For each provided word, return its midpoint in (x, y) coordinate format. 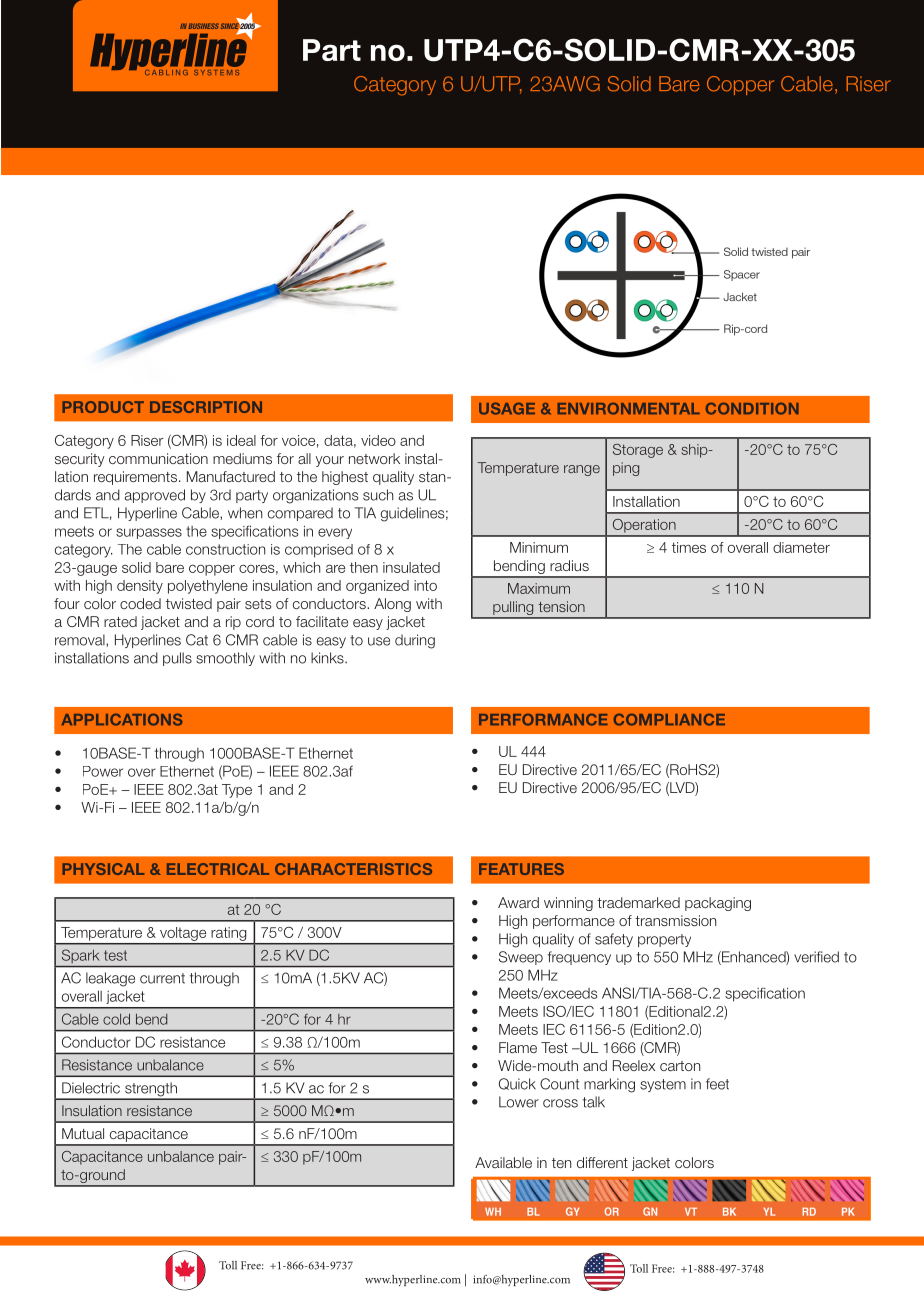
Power (103, 771)
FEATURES (521, 869)
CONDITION (752, 408)
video (378, 440)
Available (503, 1162)
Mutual (83, 1133)
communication (158, 458)
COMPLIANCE (669, 719)
